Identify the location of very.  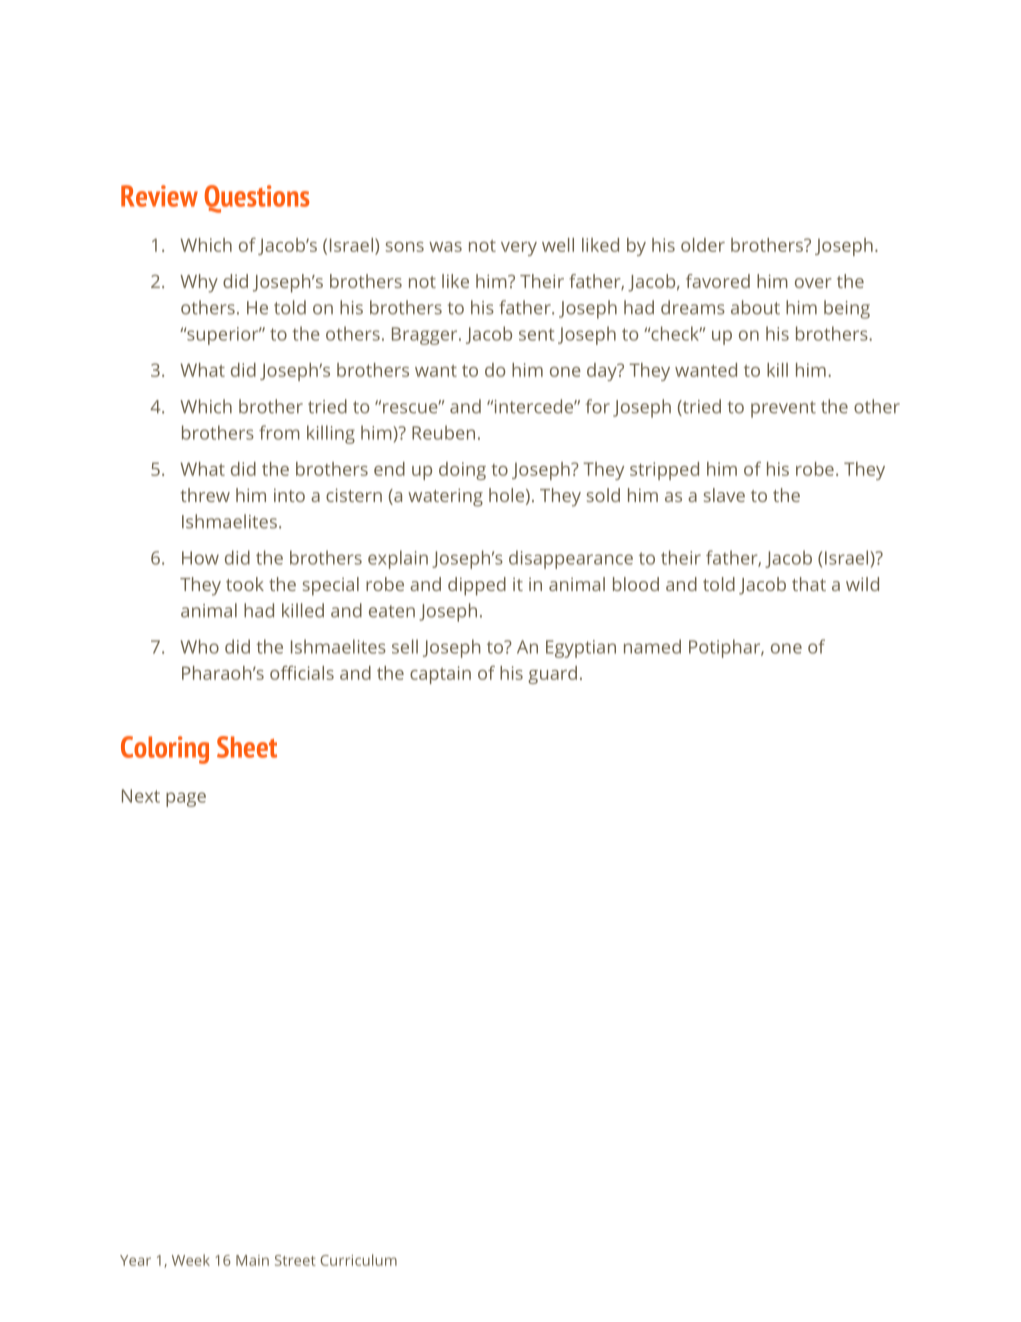
(519, 249).
